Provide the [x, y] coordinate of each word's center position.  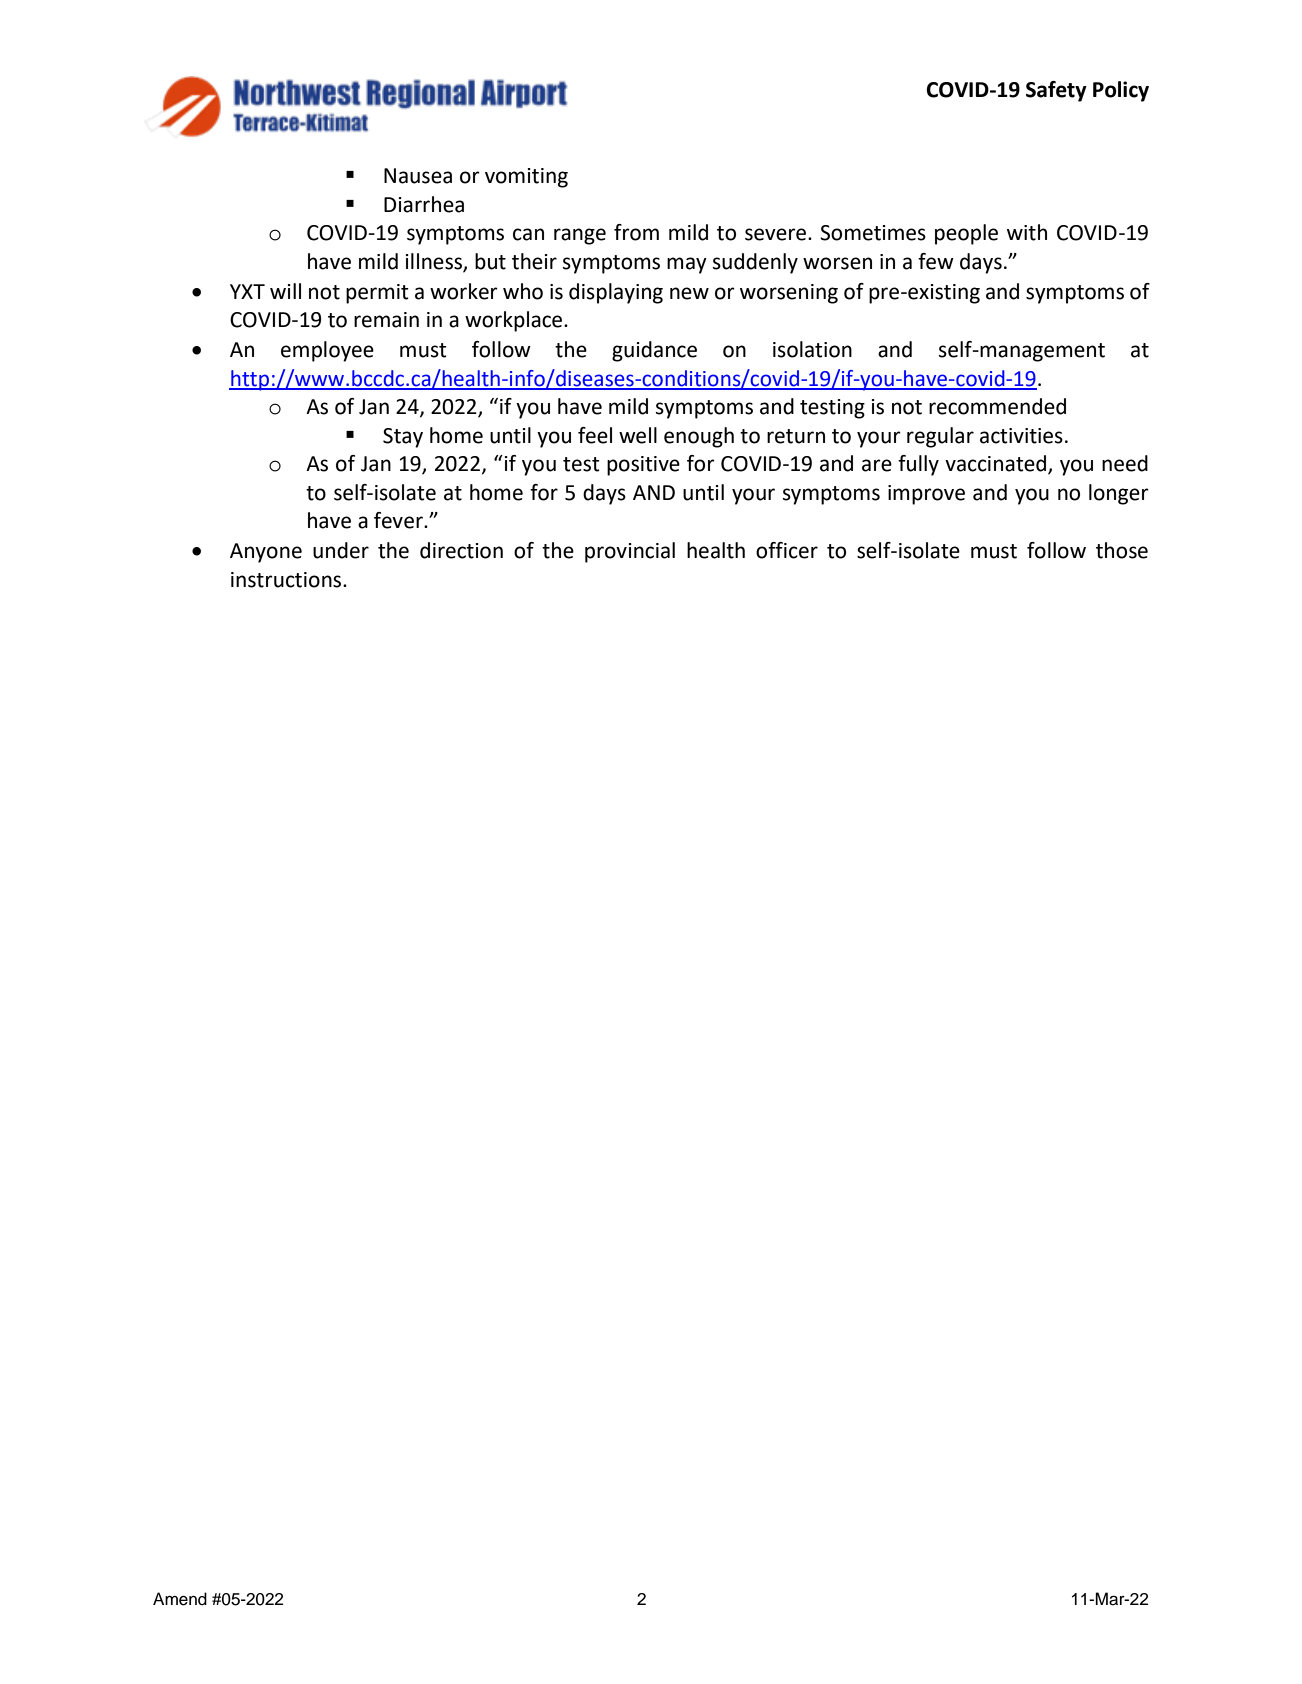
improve [926, 495]
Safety [1056, 91]
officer [787, 550]
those [1122, 550]
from [636, 232]
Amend [180, 1599]
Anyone [266, 553]
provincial [630, 552]
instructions [287, 580]
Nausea [418, 176]
